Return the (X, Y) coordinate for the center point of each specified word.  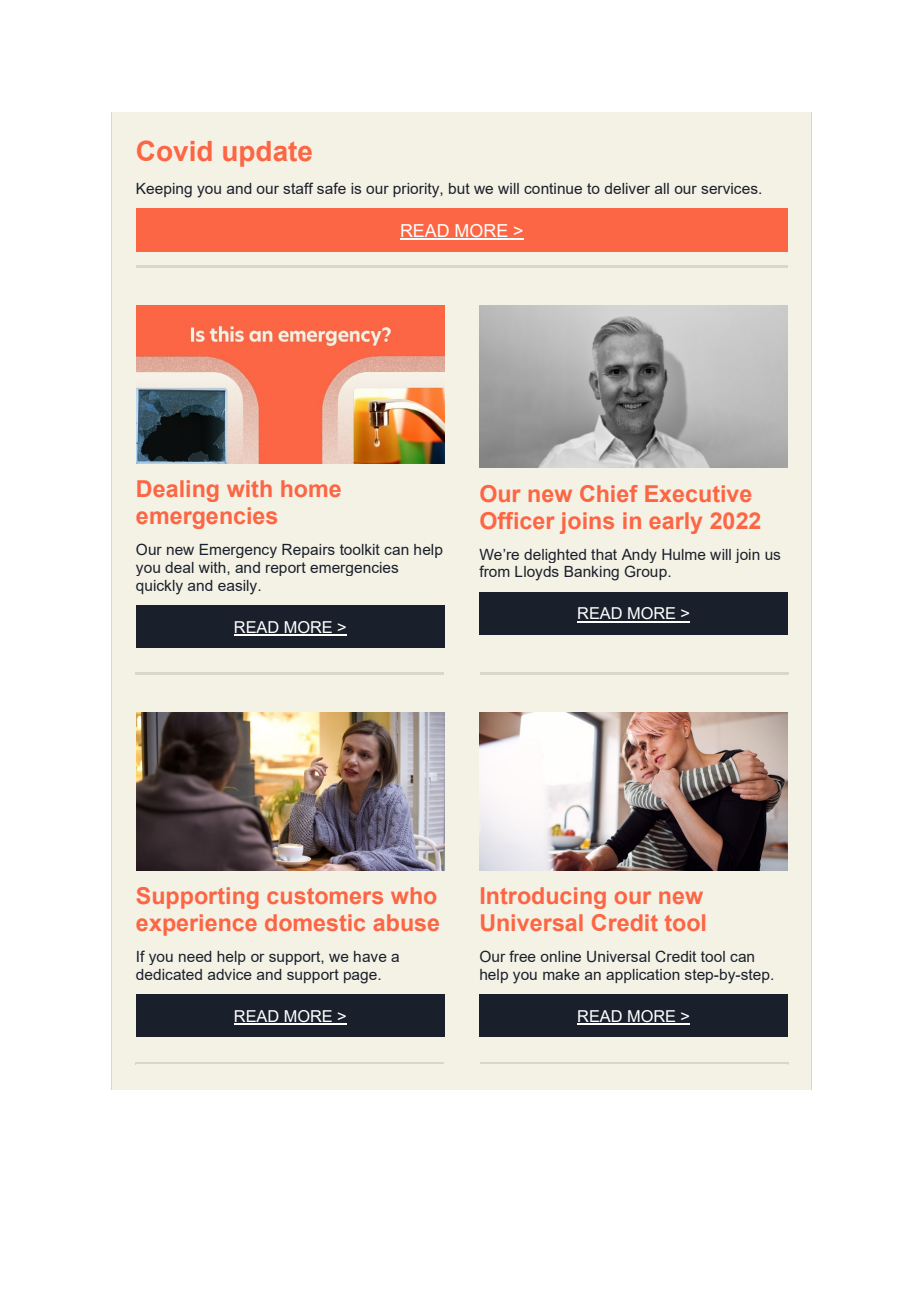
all (662, 188)
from (494, 571)
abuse (406, 922)
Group (646, 572)
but (459, 188)
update (267, 154)
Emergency (238, 551)
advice (230, 974)
